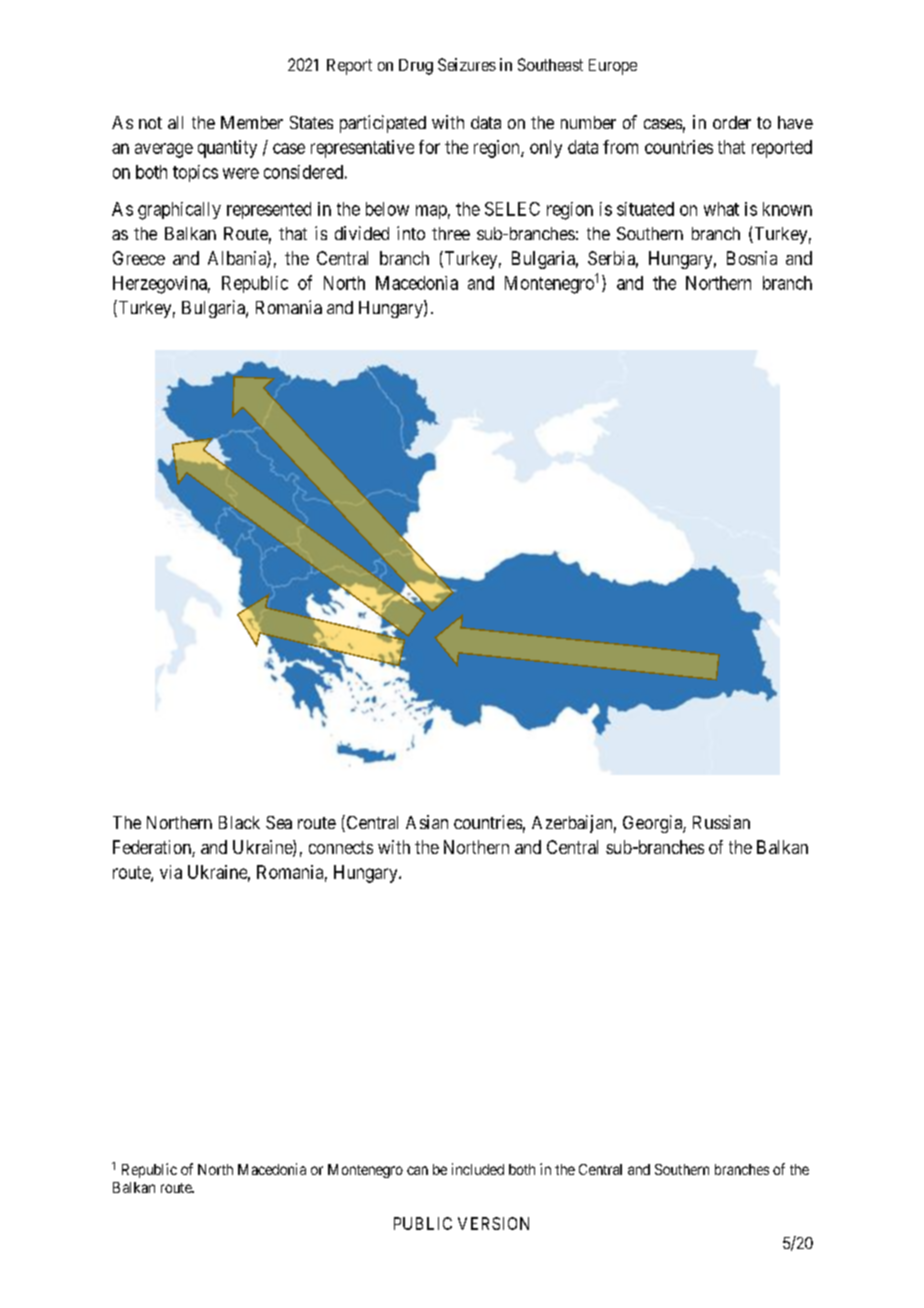 The width and height of the screenshot is (924, 1308). What do you see at coordinates (417, 1170) in the screenshot?
I see `can` at bounding box center [417, 1170].
